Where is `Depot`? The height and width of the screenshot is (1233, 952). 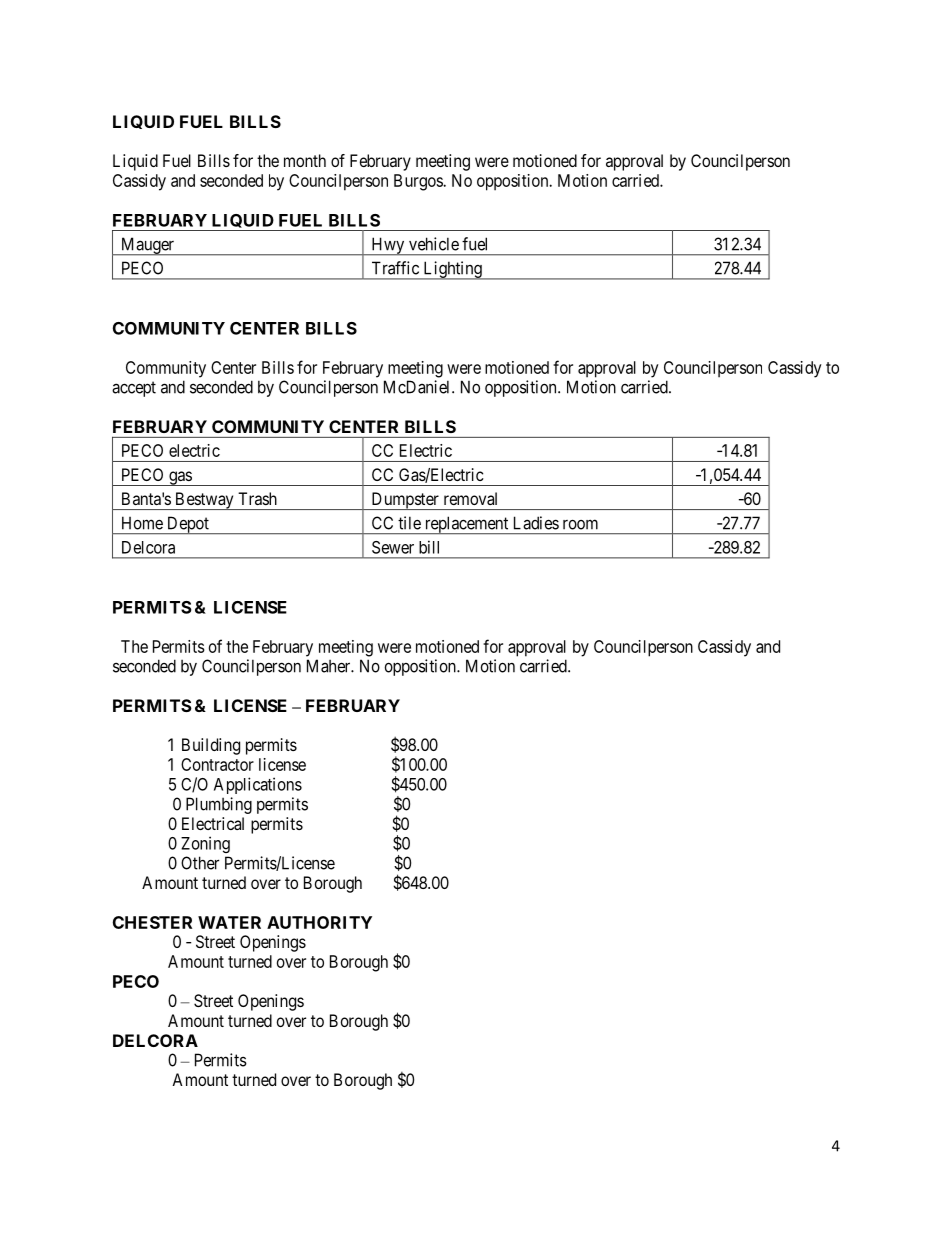
Depot is located at coordinates (188, 525).
